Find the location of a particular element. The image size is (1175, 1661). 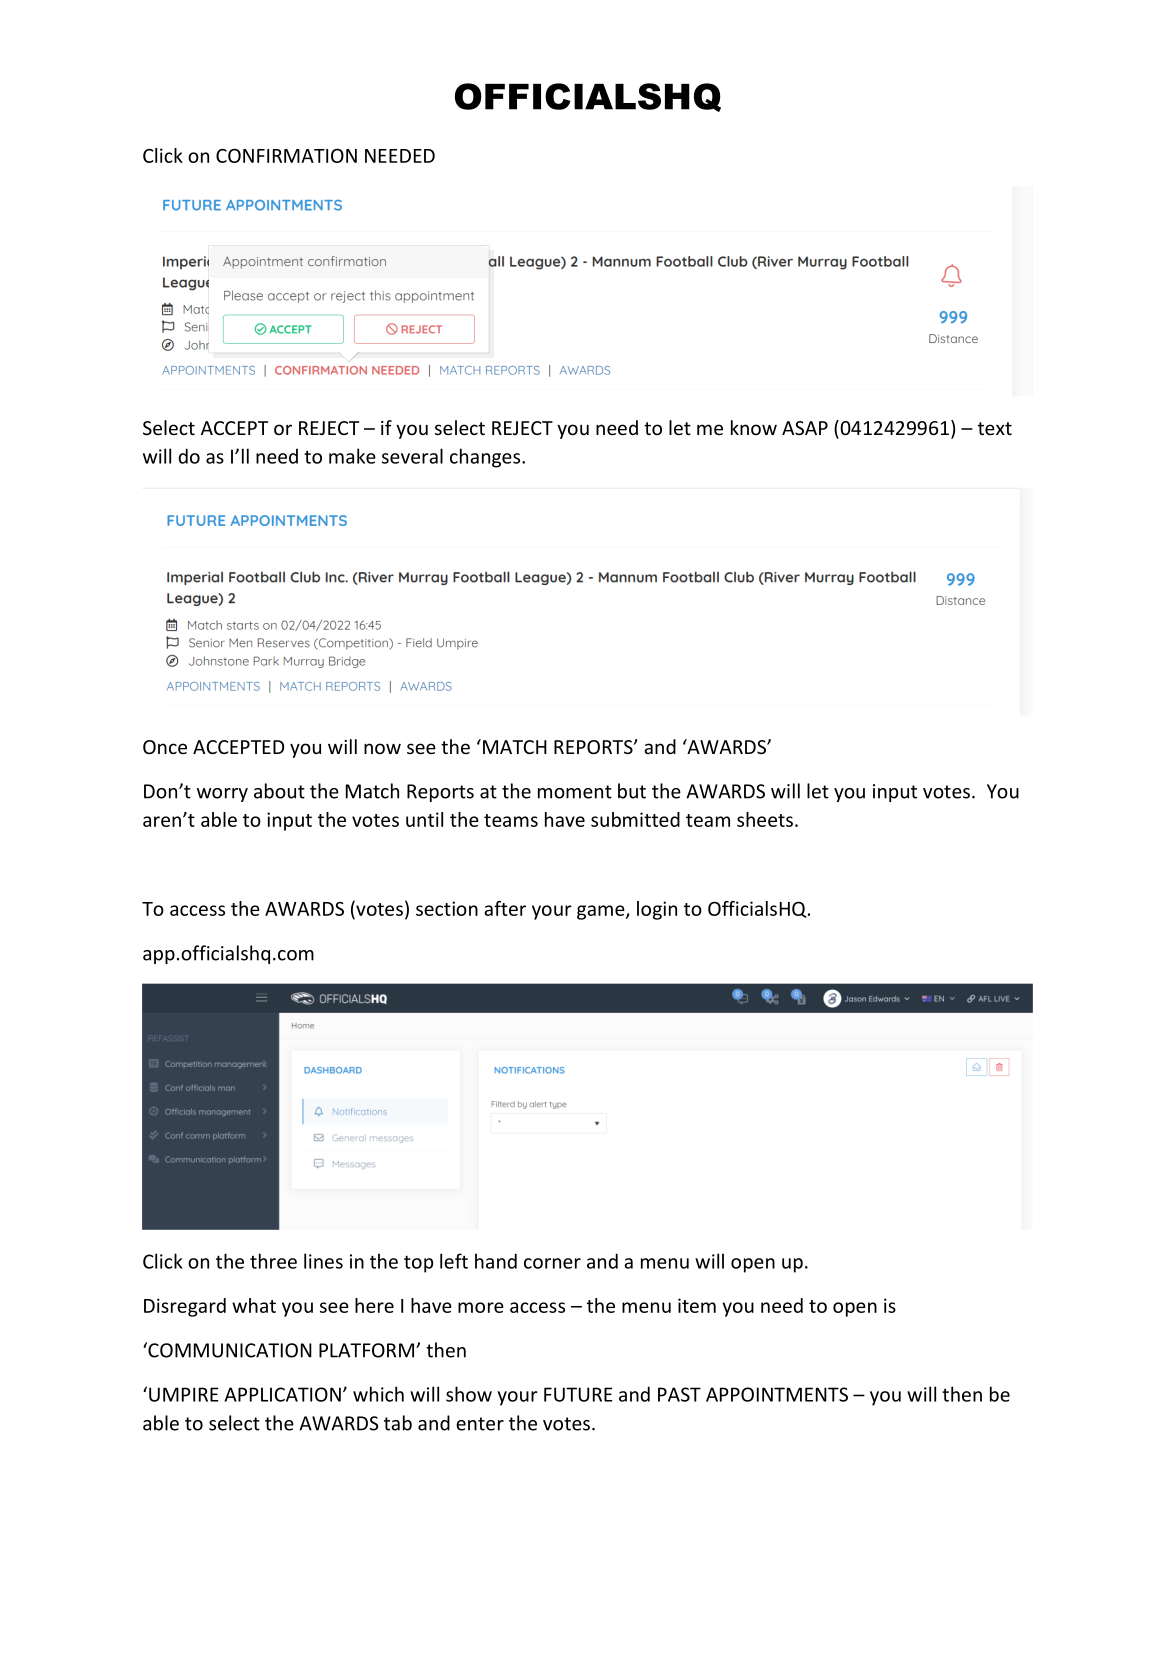

sheets is located at coordinates (765, 819).
